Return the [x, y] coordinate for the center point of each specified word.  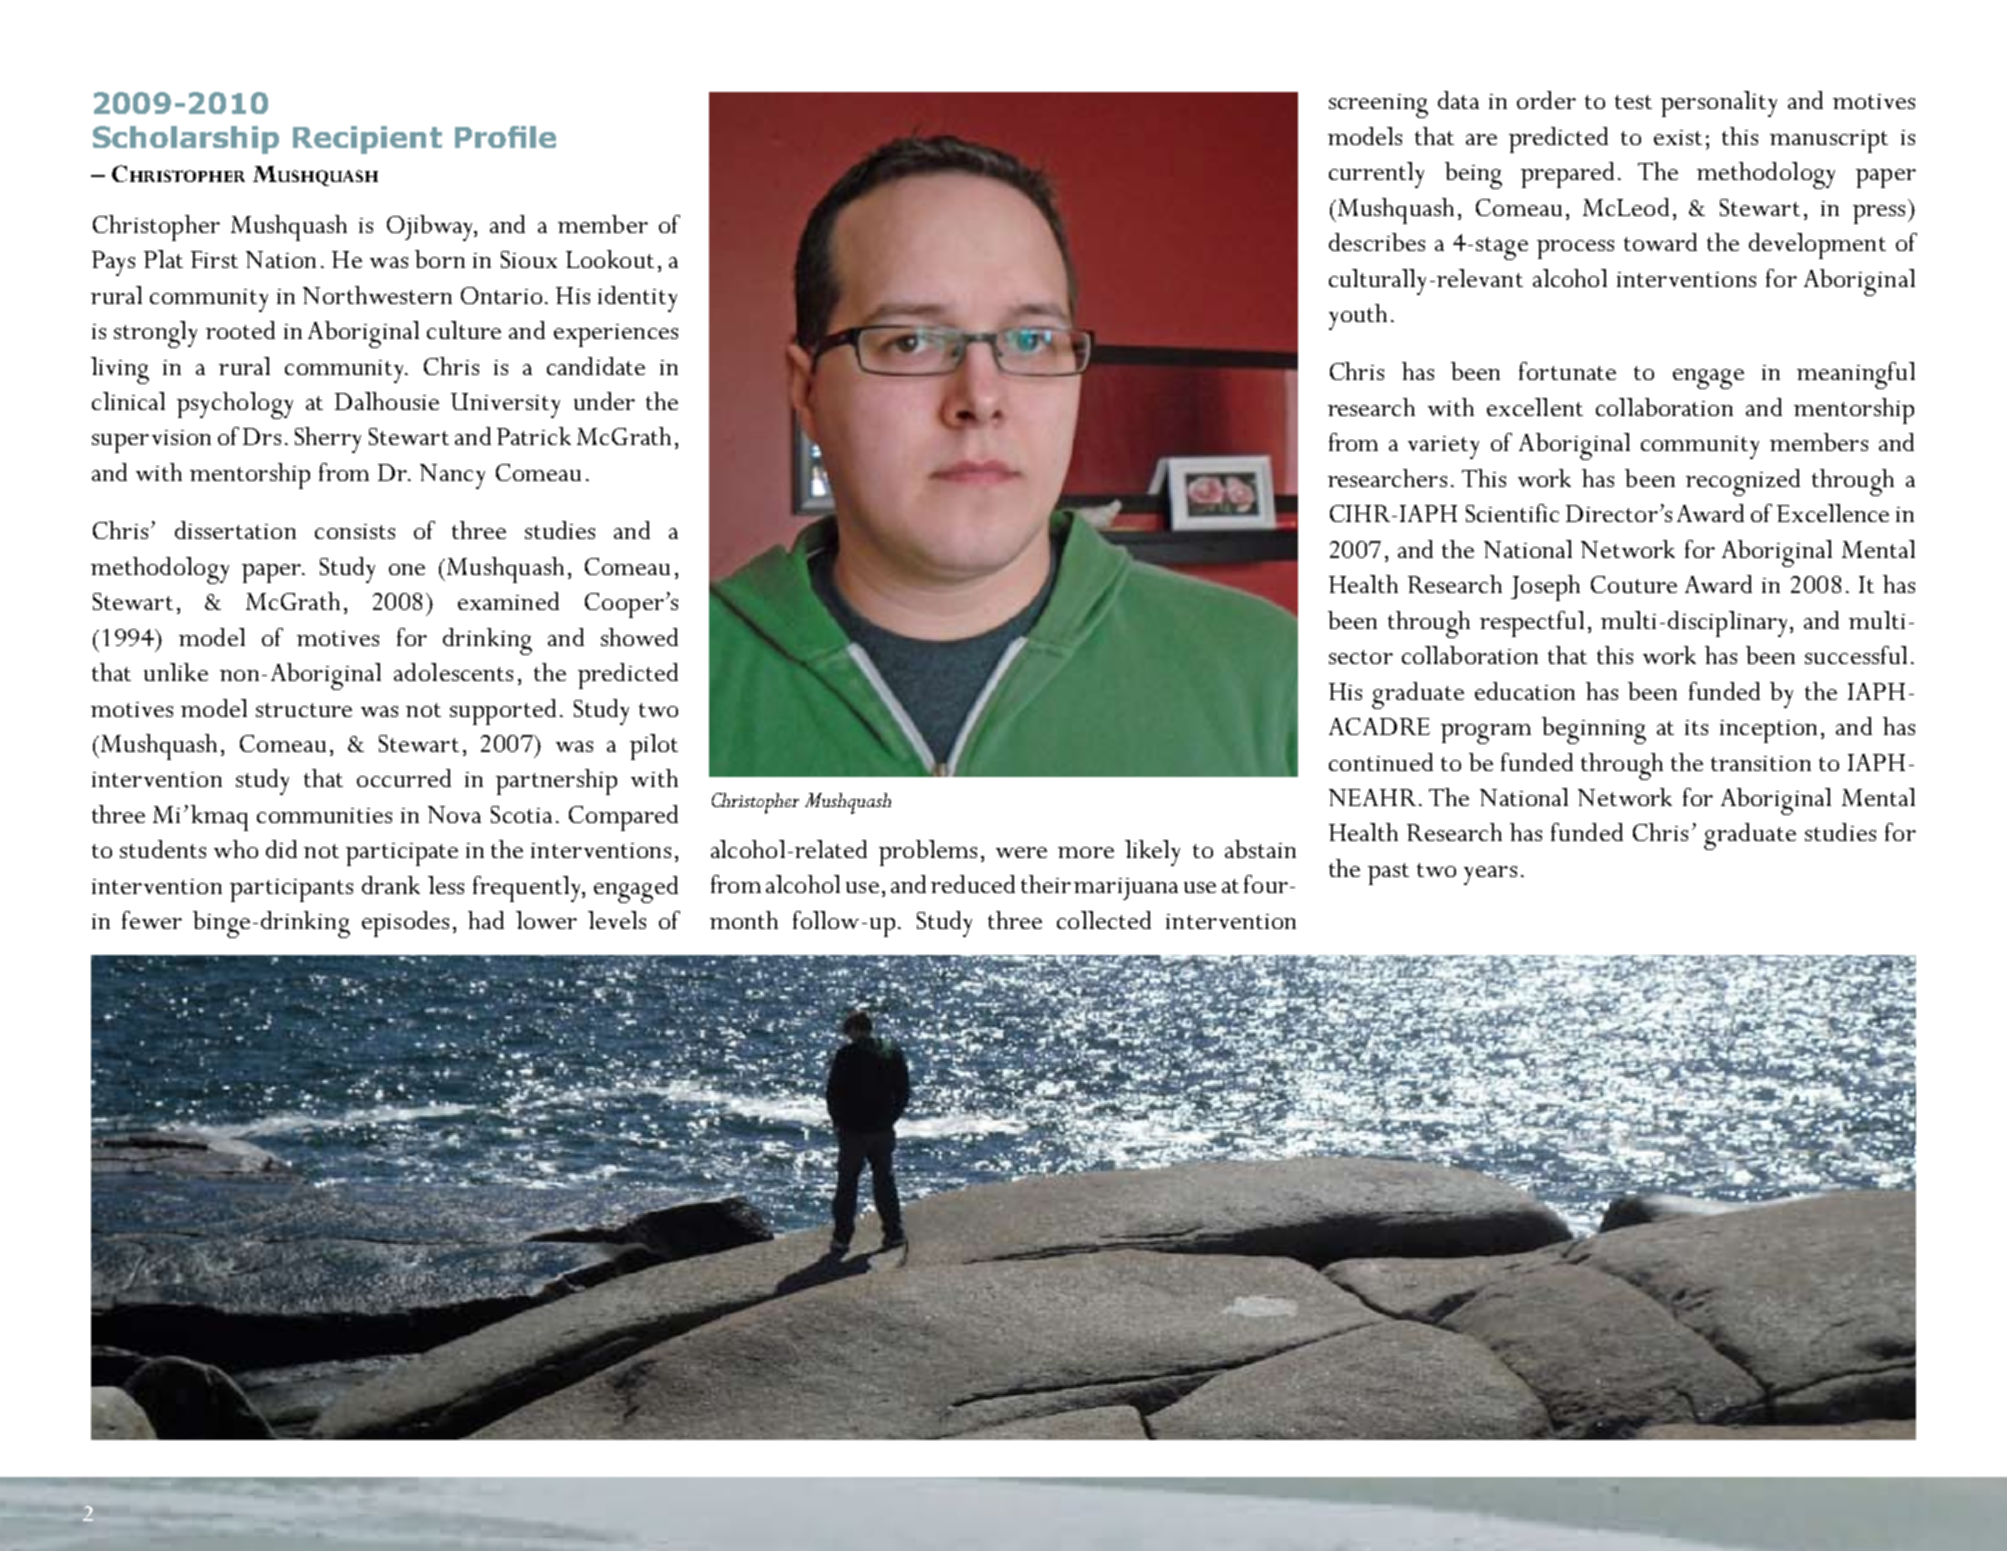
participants [291, 890]
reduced [973, 884]
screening [1378, 106]
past [1388, 874]
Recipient [367, 140]
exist [1678, 137]
